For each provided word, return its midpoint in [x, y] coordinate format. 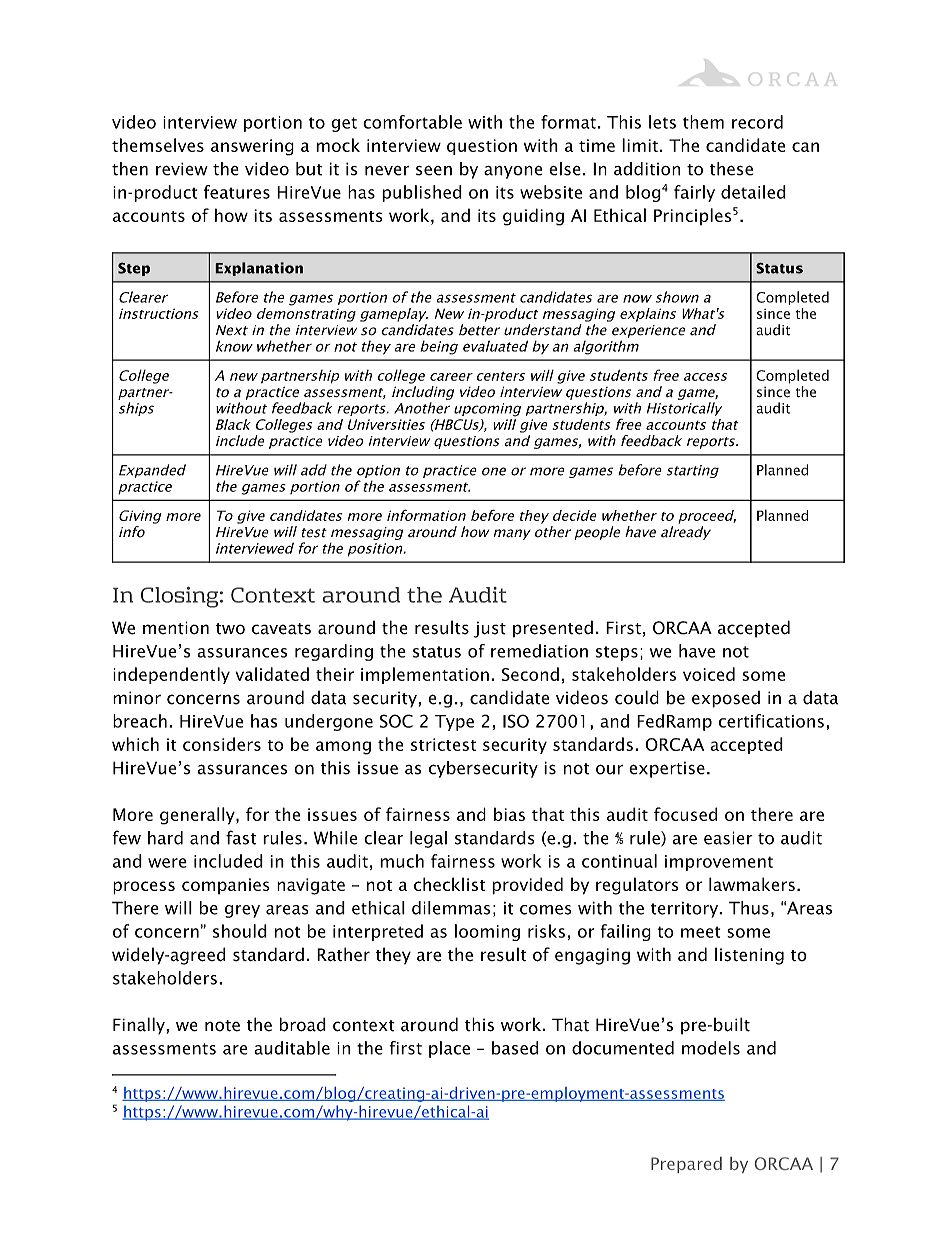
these [731, 169]
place [449, 1049]
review [182, 169]
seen [434, 171]
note [222, 1026]
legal [428, 839]
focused [685, 814]
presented [553, 628]
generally [198, 816]
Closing [179, 597]
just [489, 629]
